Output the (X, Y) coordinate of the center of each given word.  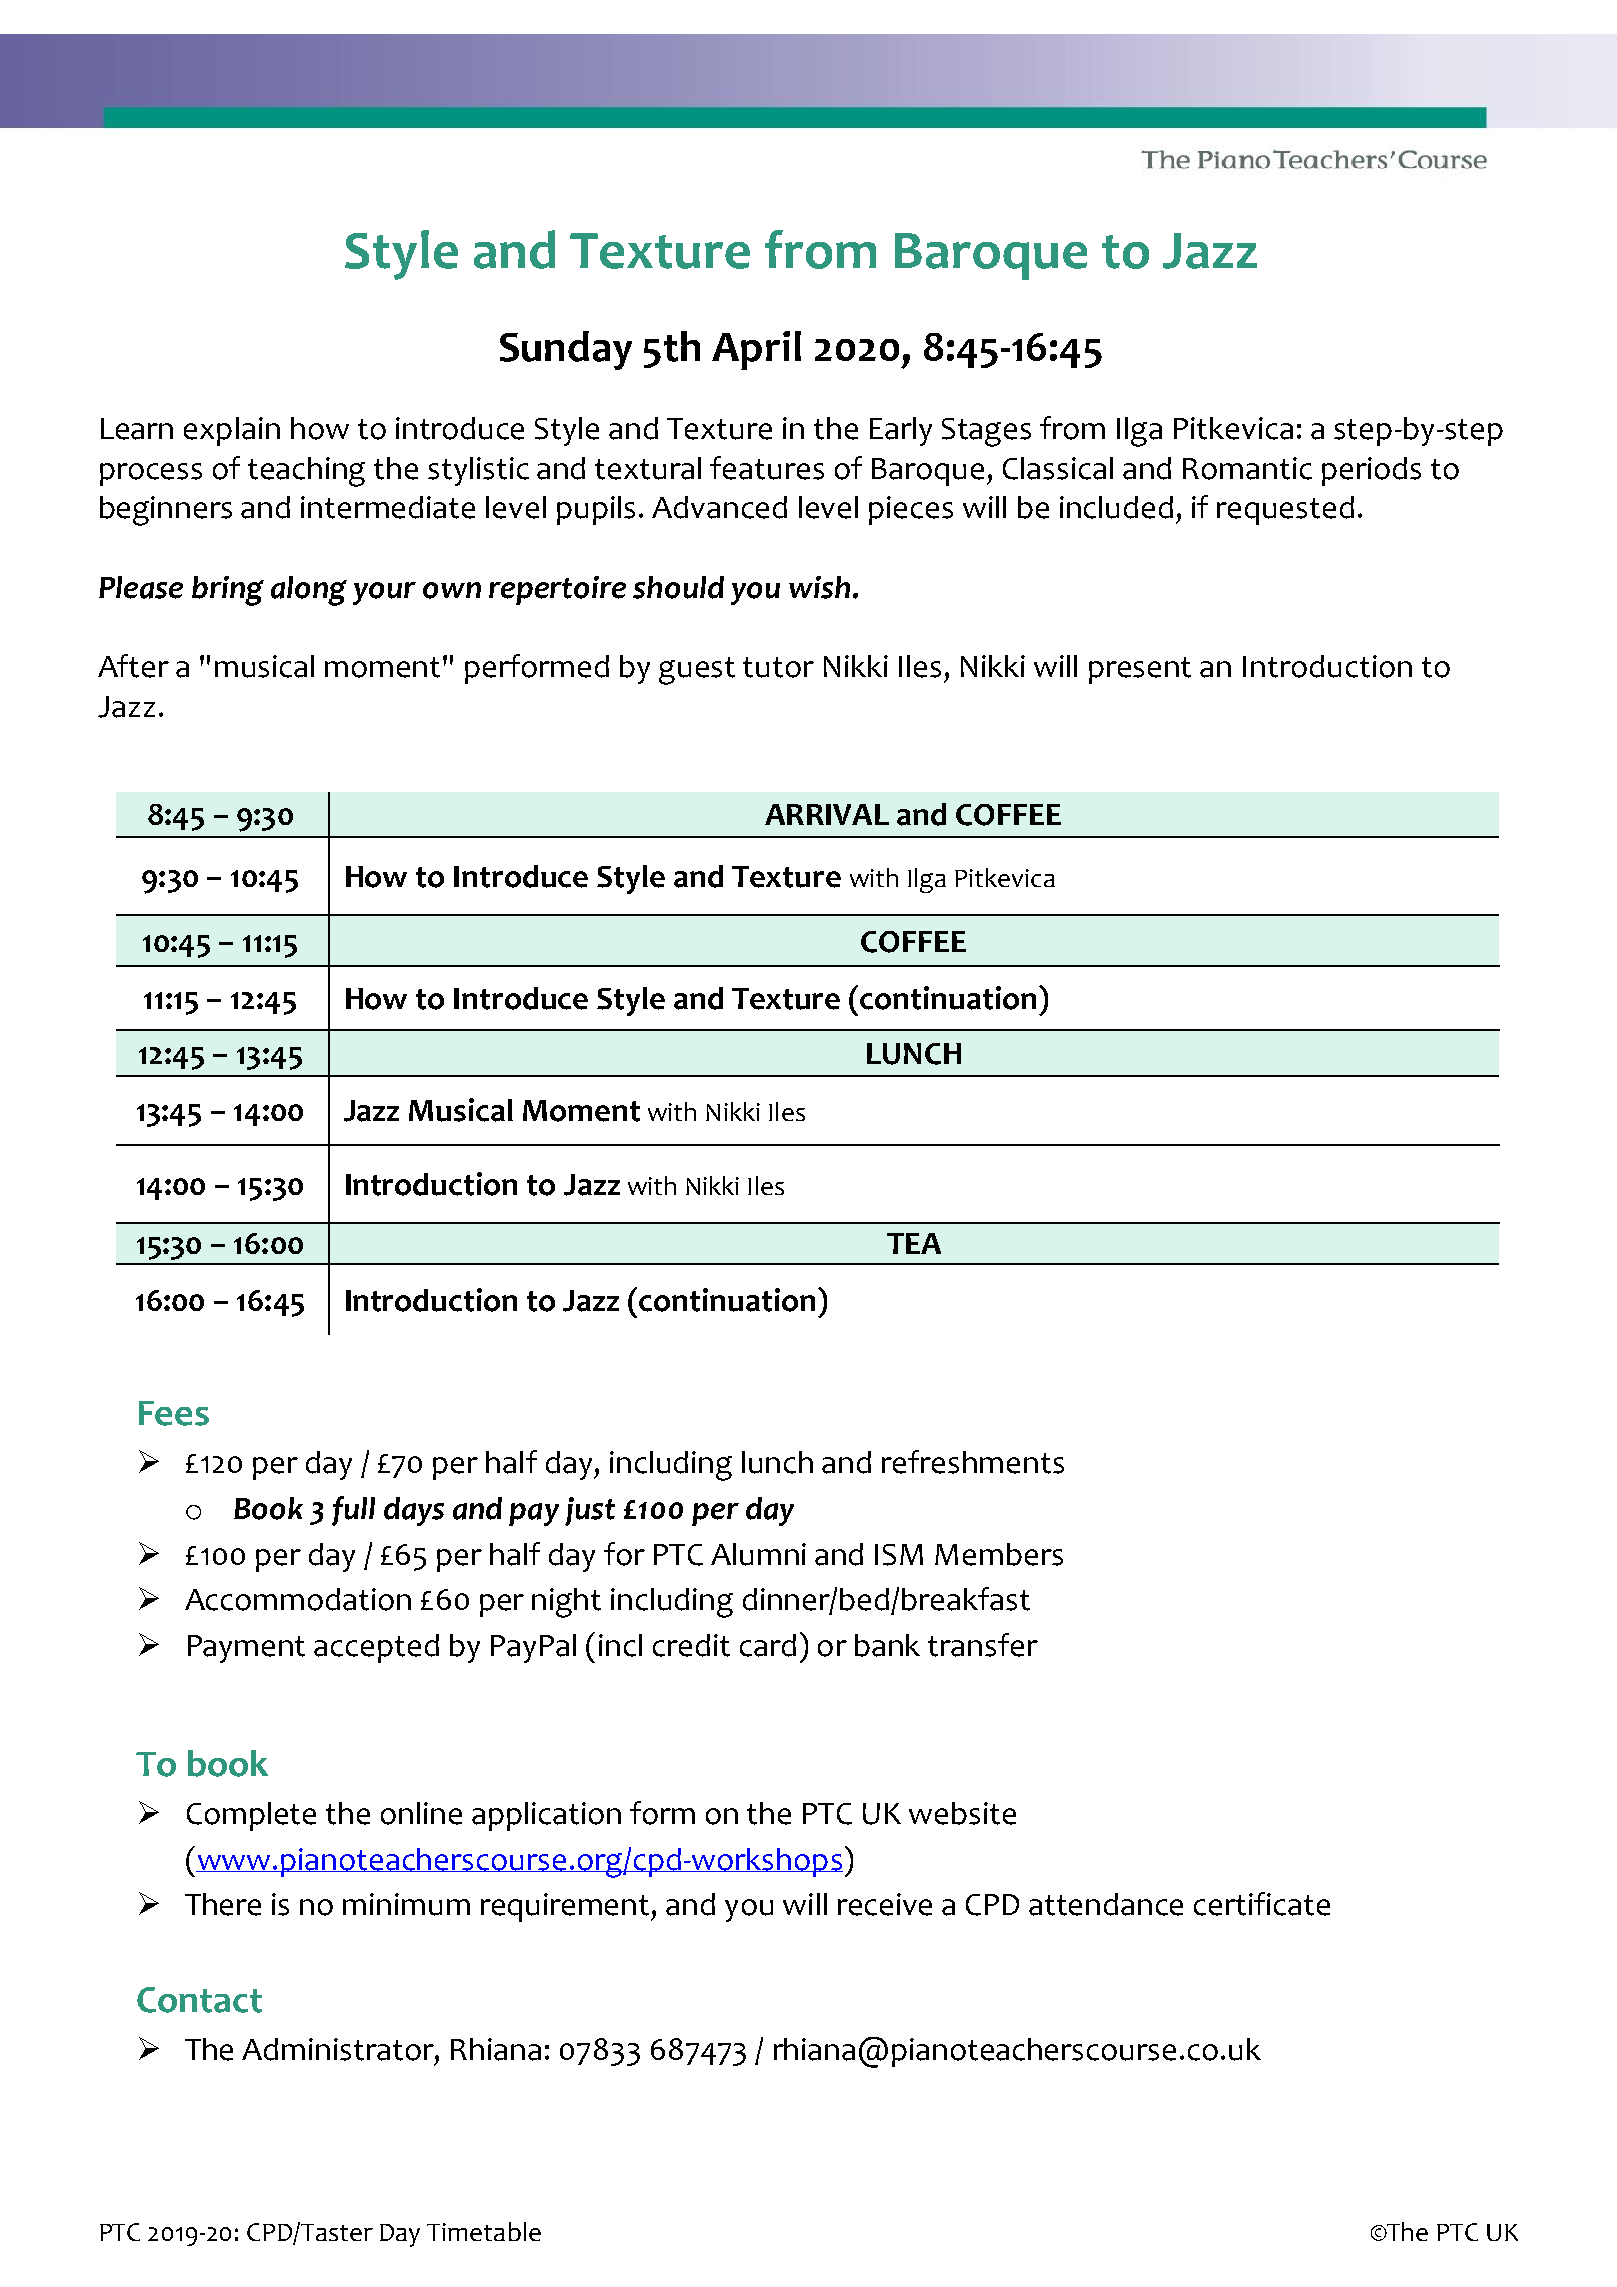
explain (232, 431)
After (133, 666)
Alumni (758, 1554)
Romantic (1247, 468)
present (1140, 670)
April (756, 350)
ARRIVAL (827, 814)
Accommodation (298, 1599)
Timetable (484, 2231)
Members (999, 1554)
